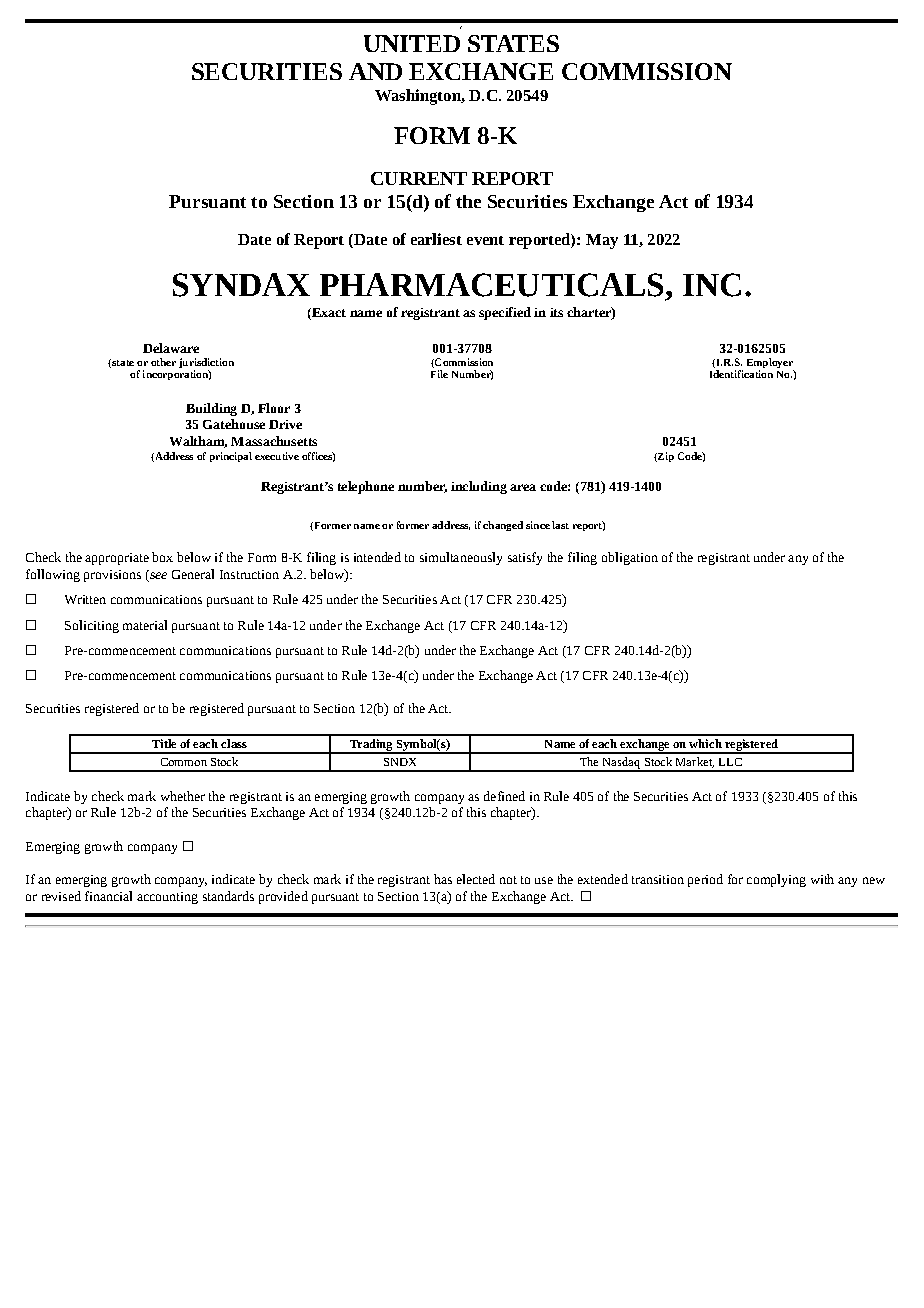 The height and width of the page is (1308, 924). Describe the element at coordinates (412, 43) in the page. I see `UNITED` at that location.
